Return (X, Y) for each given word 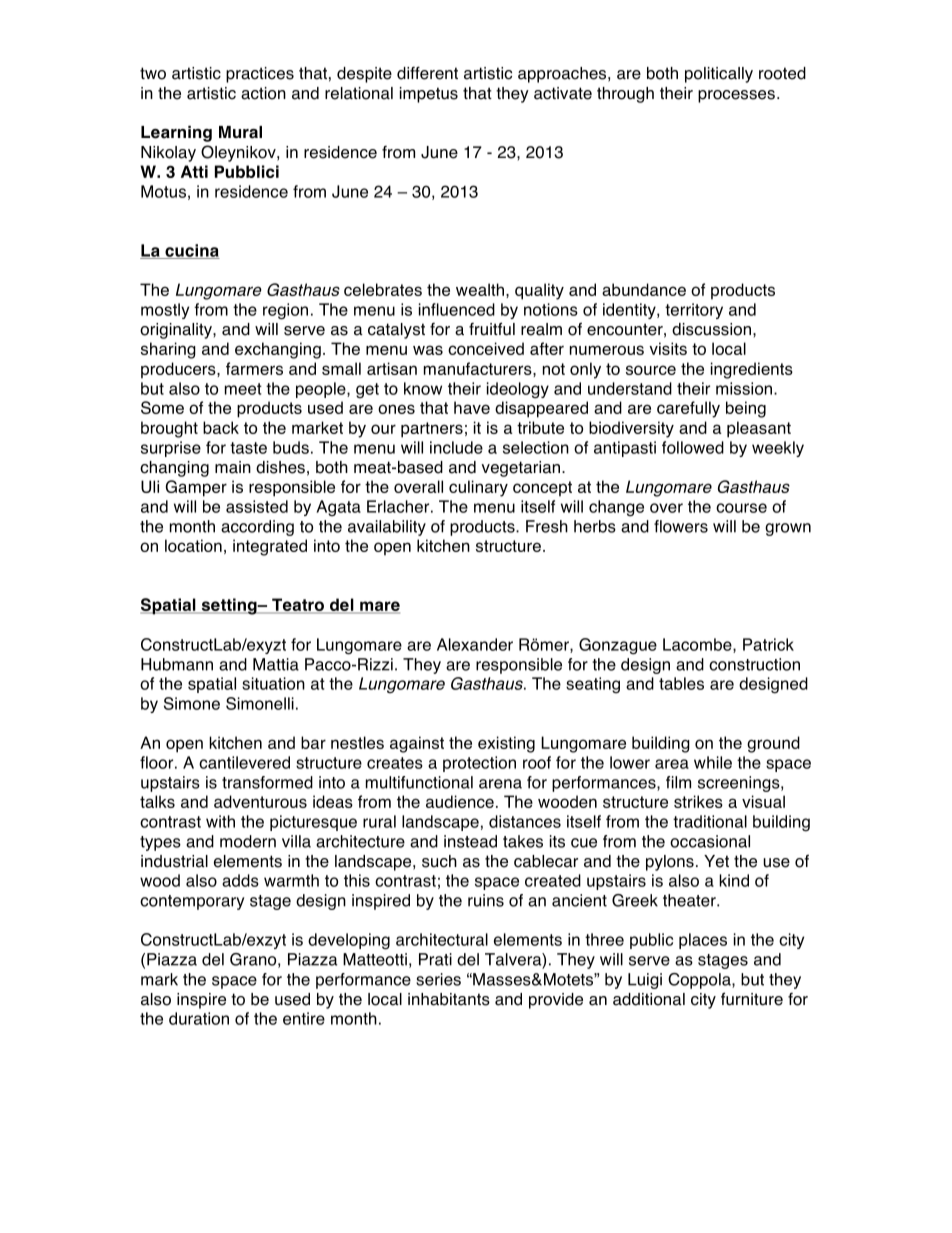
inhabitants (449, 999)
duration (199, 1018)
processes (736, 96)
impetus (429, 95)
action (263, 93)
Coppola (700, 981)
